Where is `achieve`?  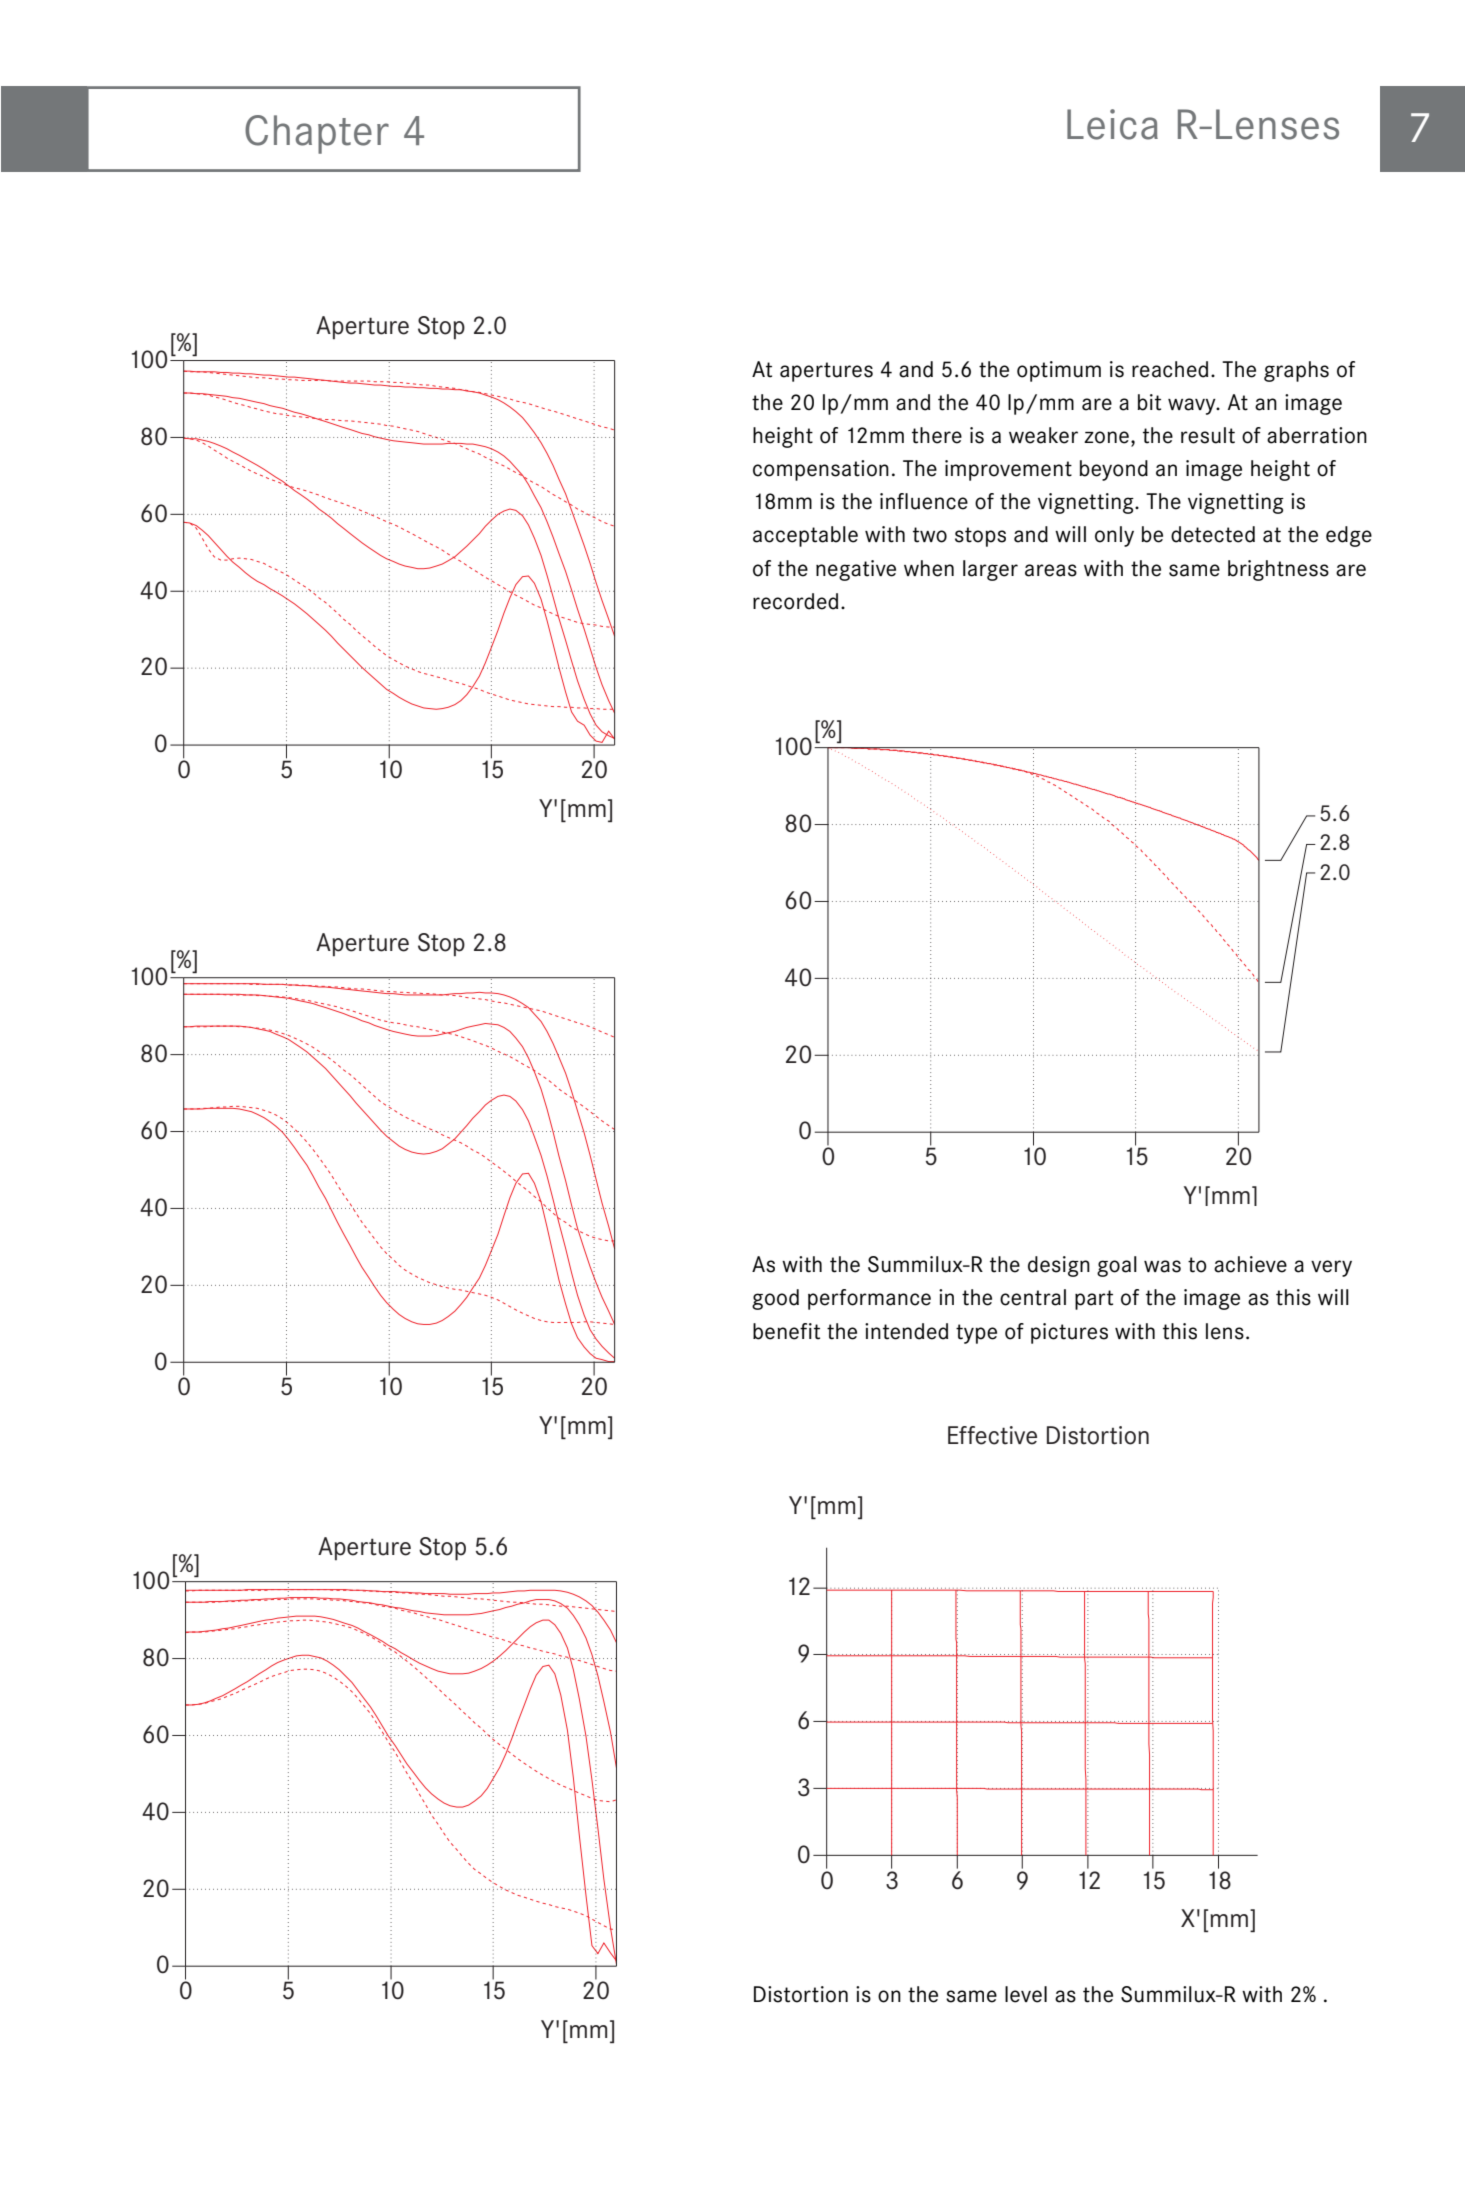
achieve is located at coordinates (1250, 1264).
